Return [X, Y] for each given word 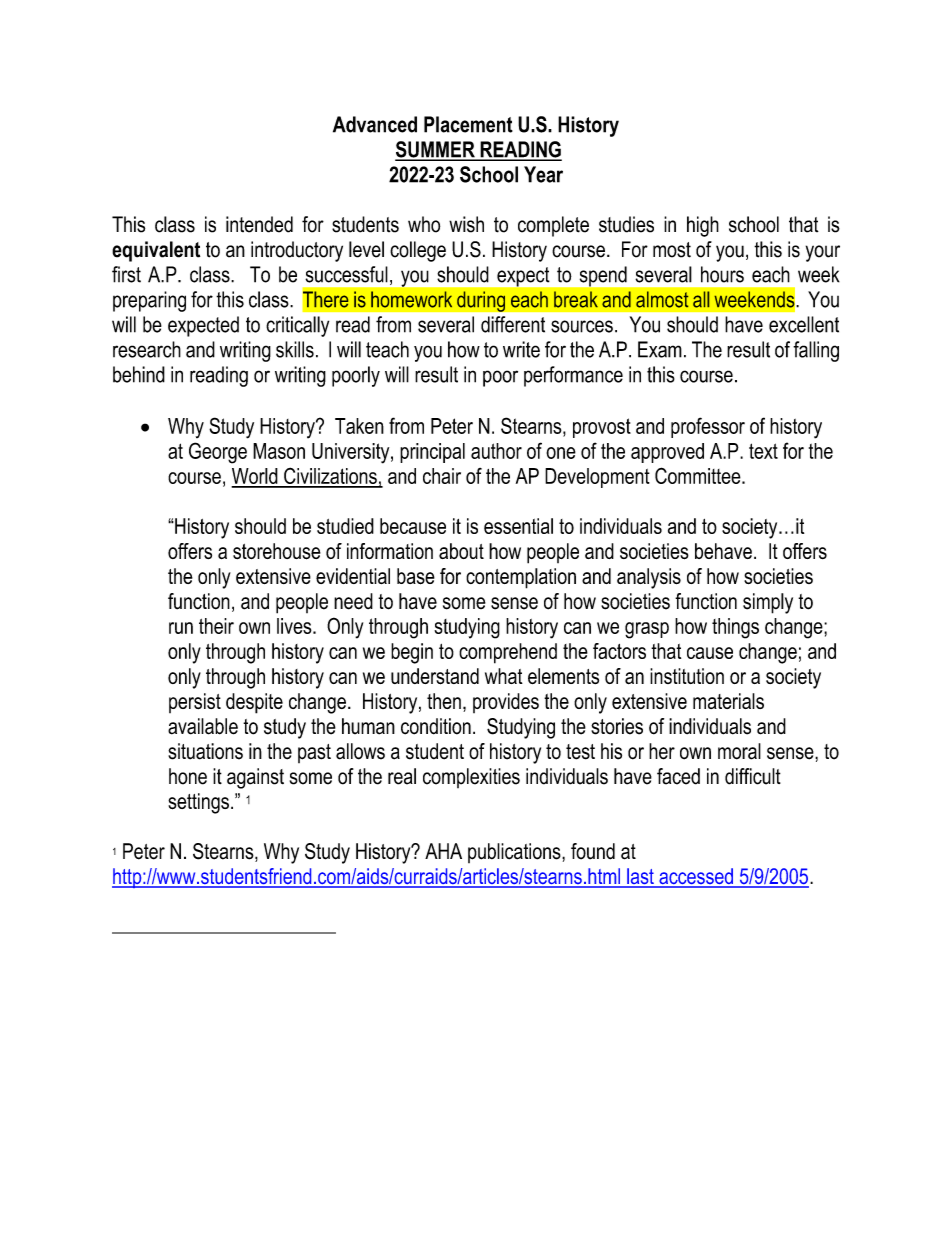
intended [259, 224]
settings [198, 803]
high [703, 226]
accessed [696, 877]
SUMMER [436, 150]
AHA [443, 851]
